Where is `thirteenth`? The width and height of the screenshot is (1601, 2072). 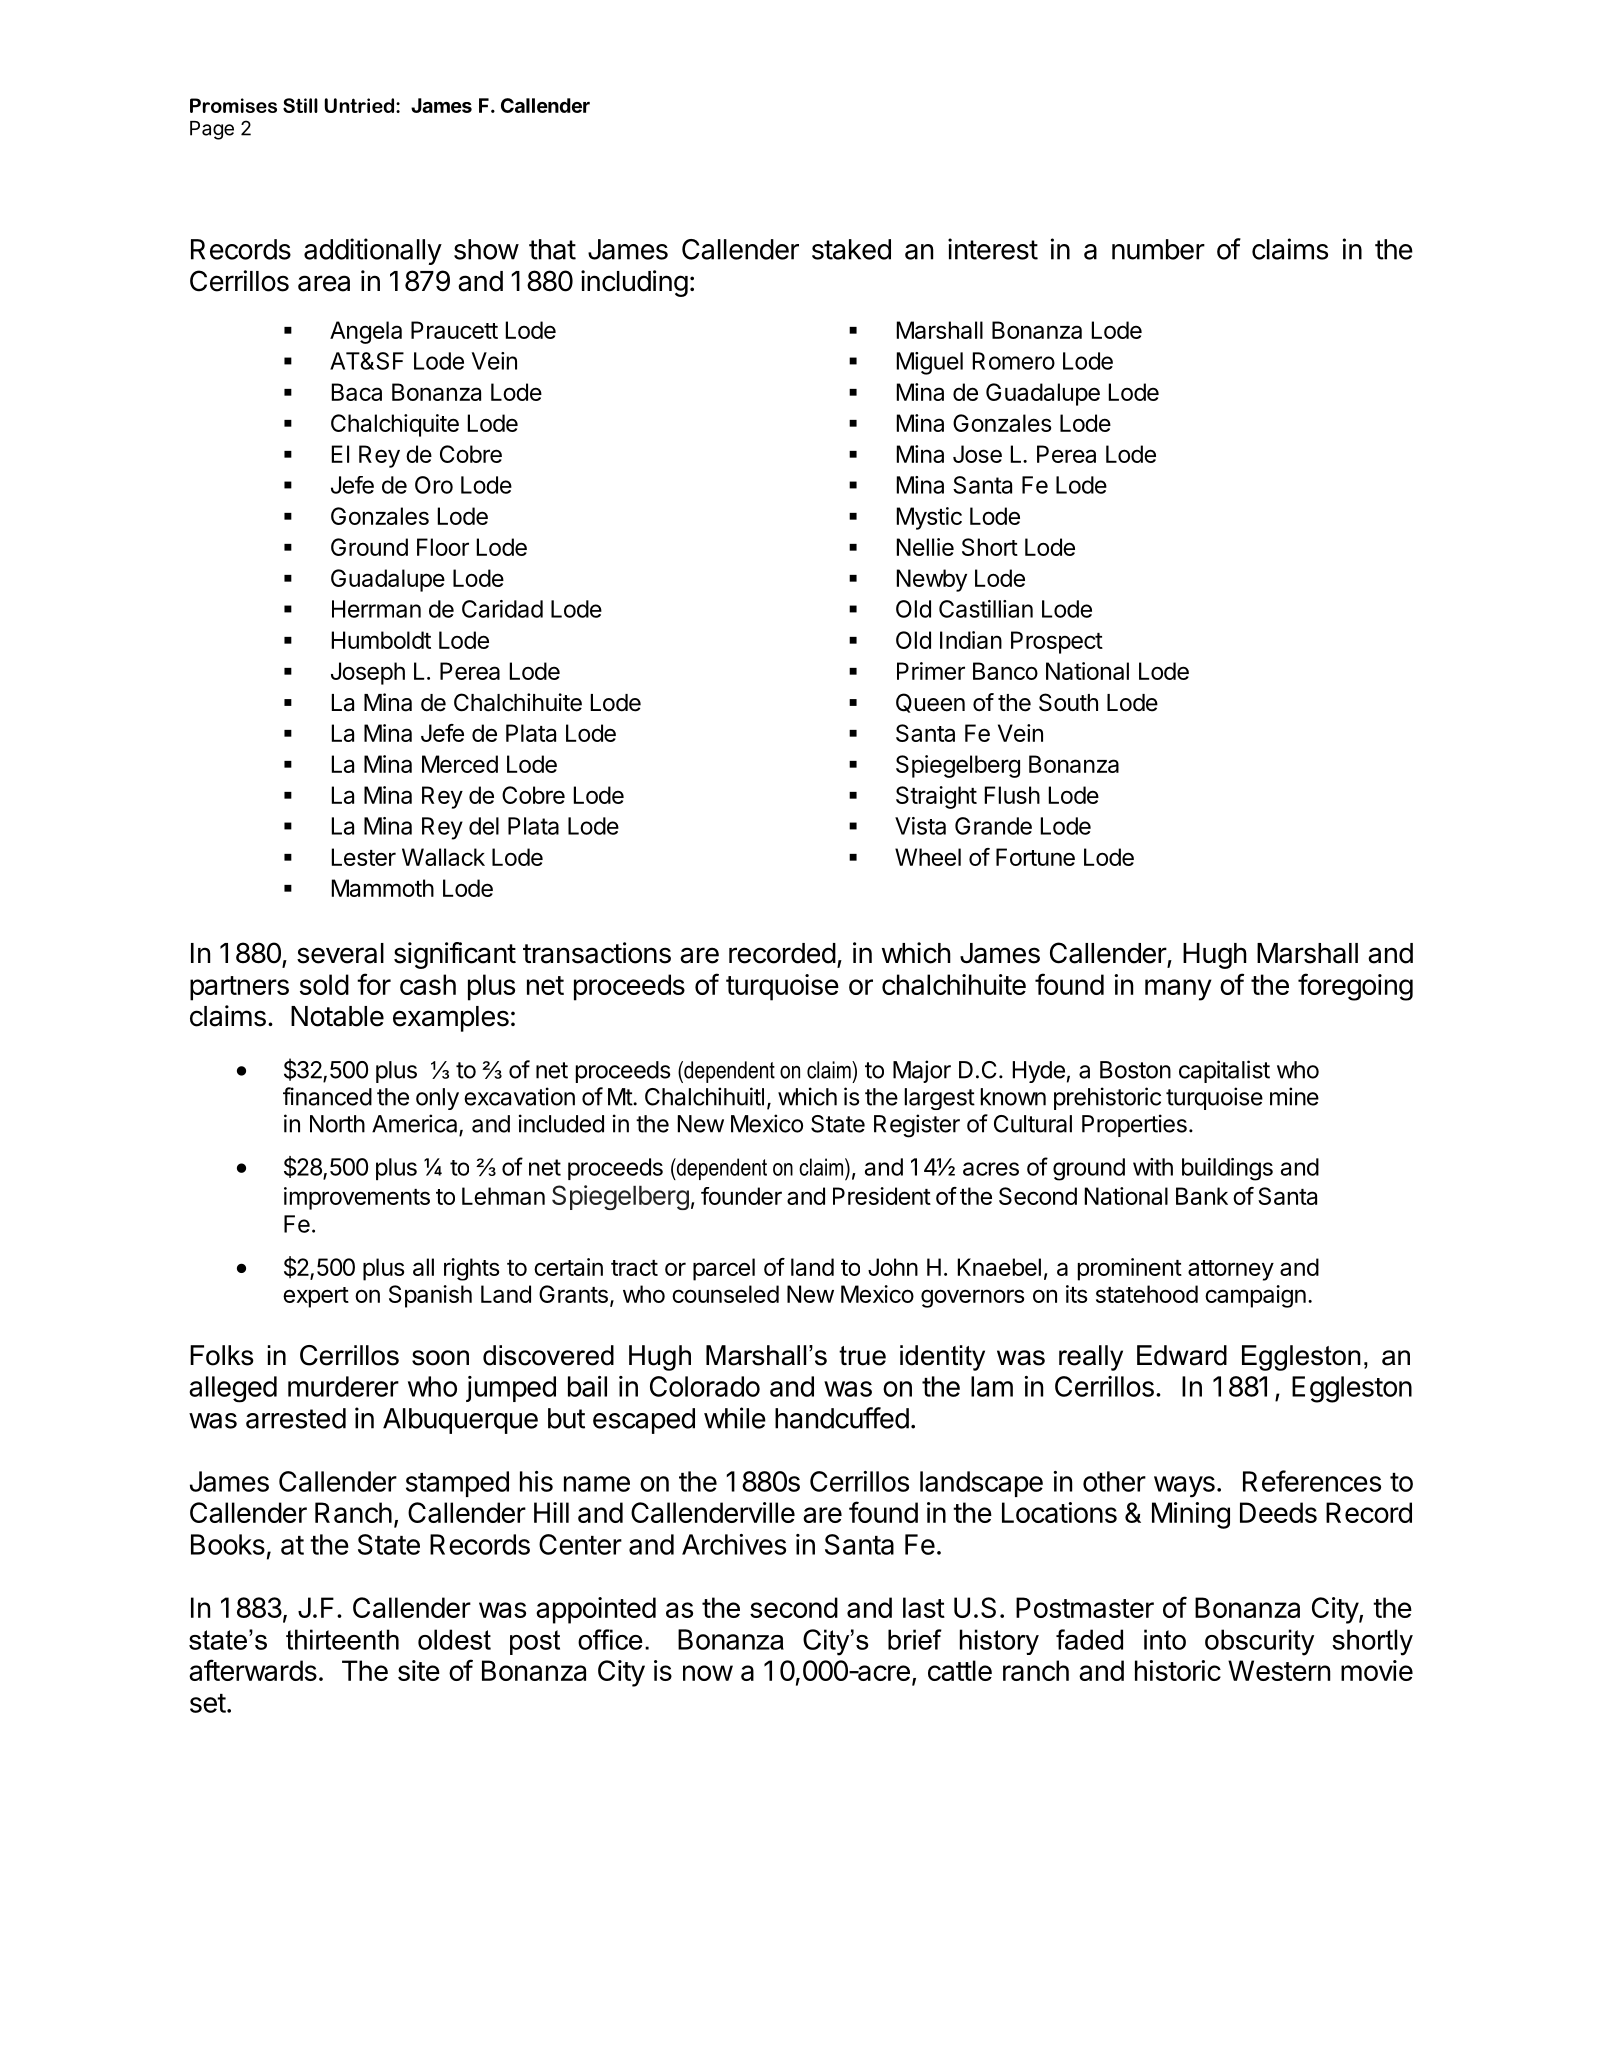 thirteenth is located at coordinates (342, 1639).
